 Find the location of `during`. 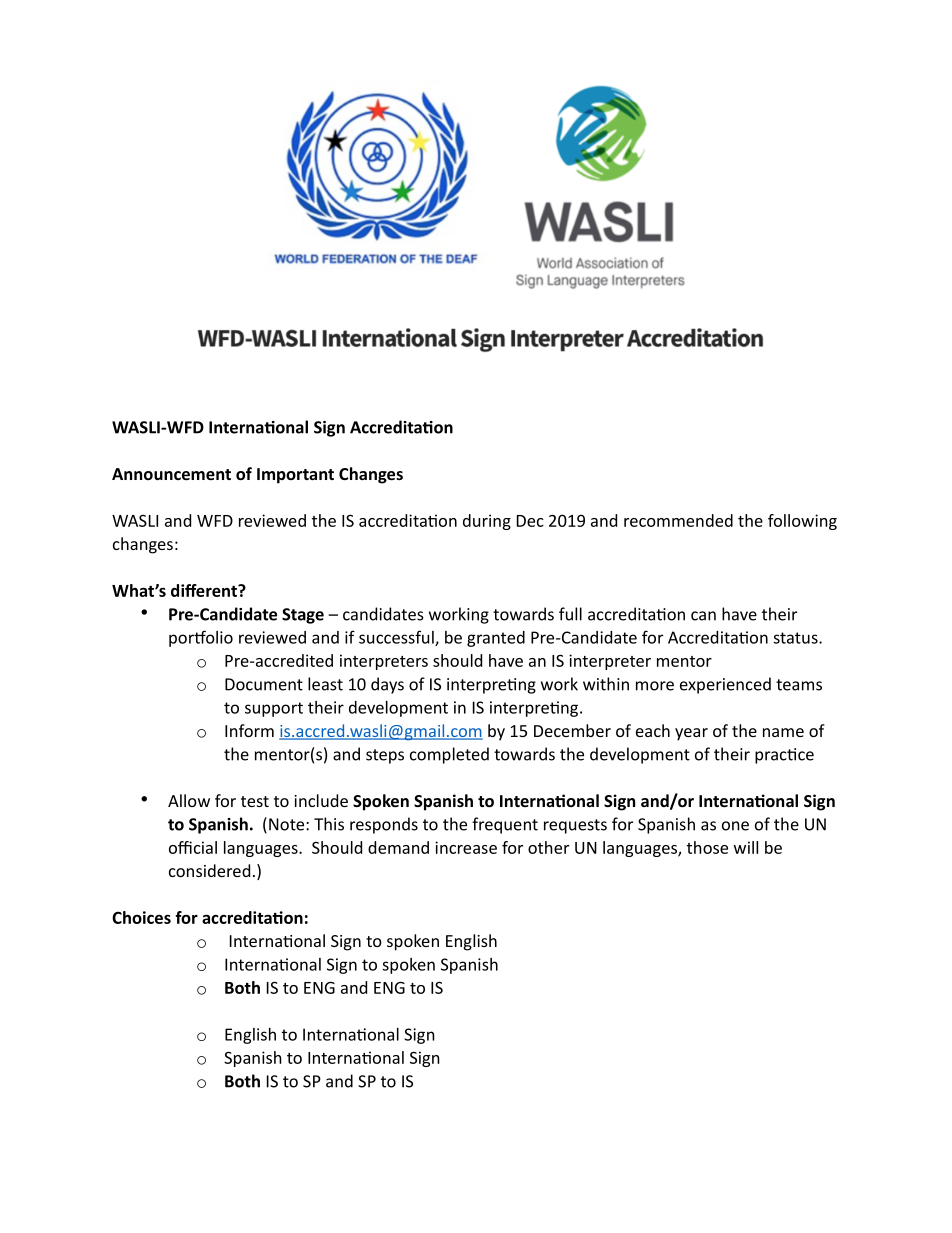

during is located at coordinates (487, 522).
